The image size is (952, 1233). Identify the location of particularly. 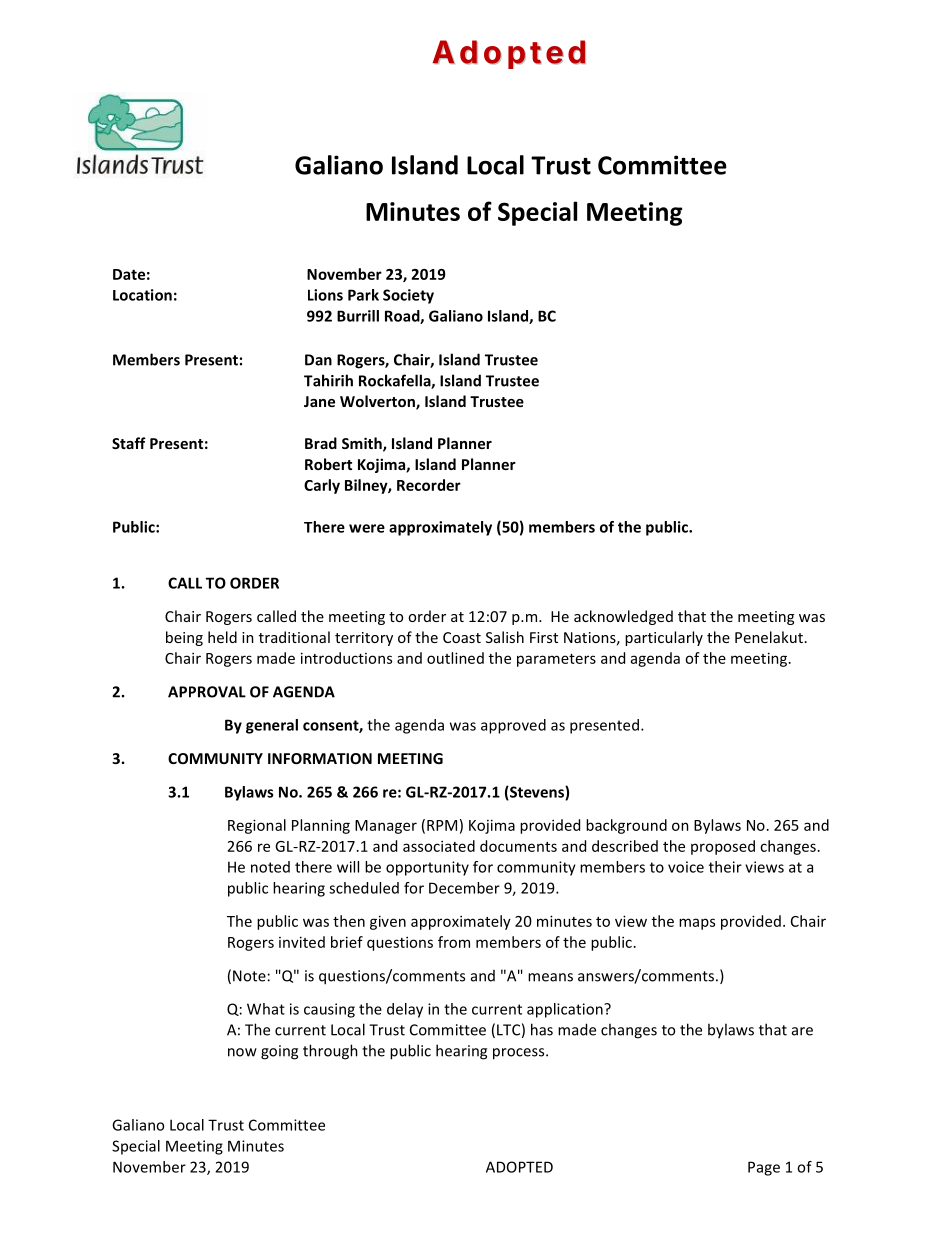
(664, 638).
